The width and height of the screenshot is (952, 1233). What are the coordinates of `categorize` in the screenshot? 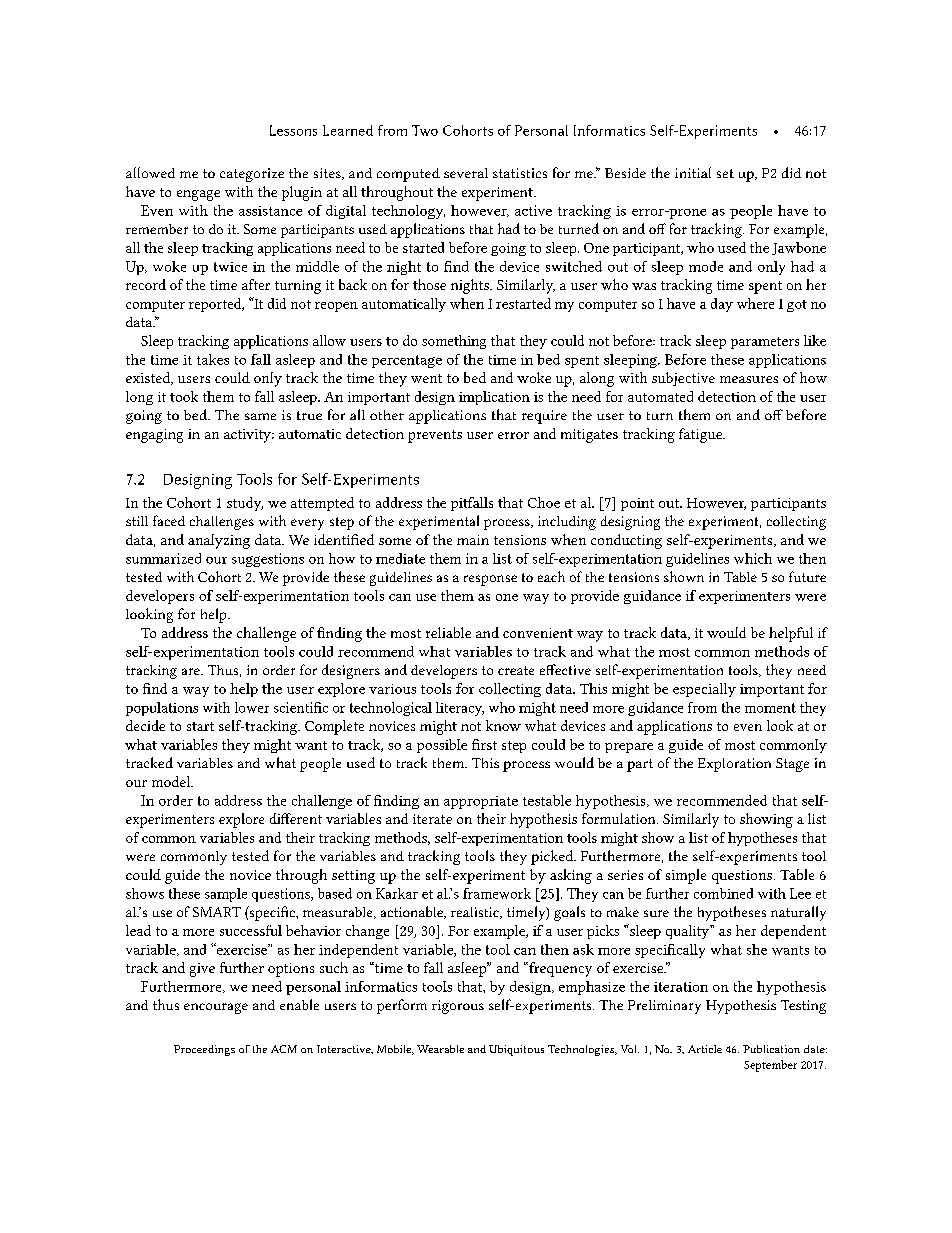 It's located at (252, 175).
